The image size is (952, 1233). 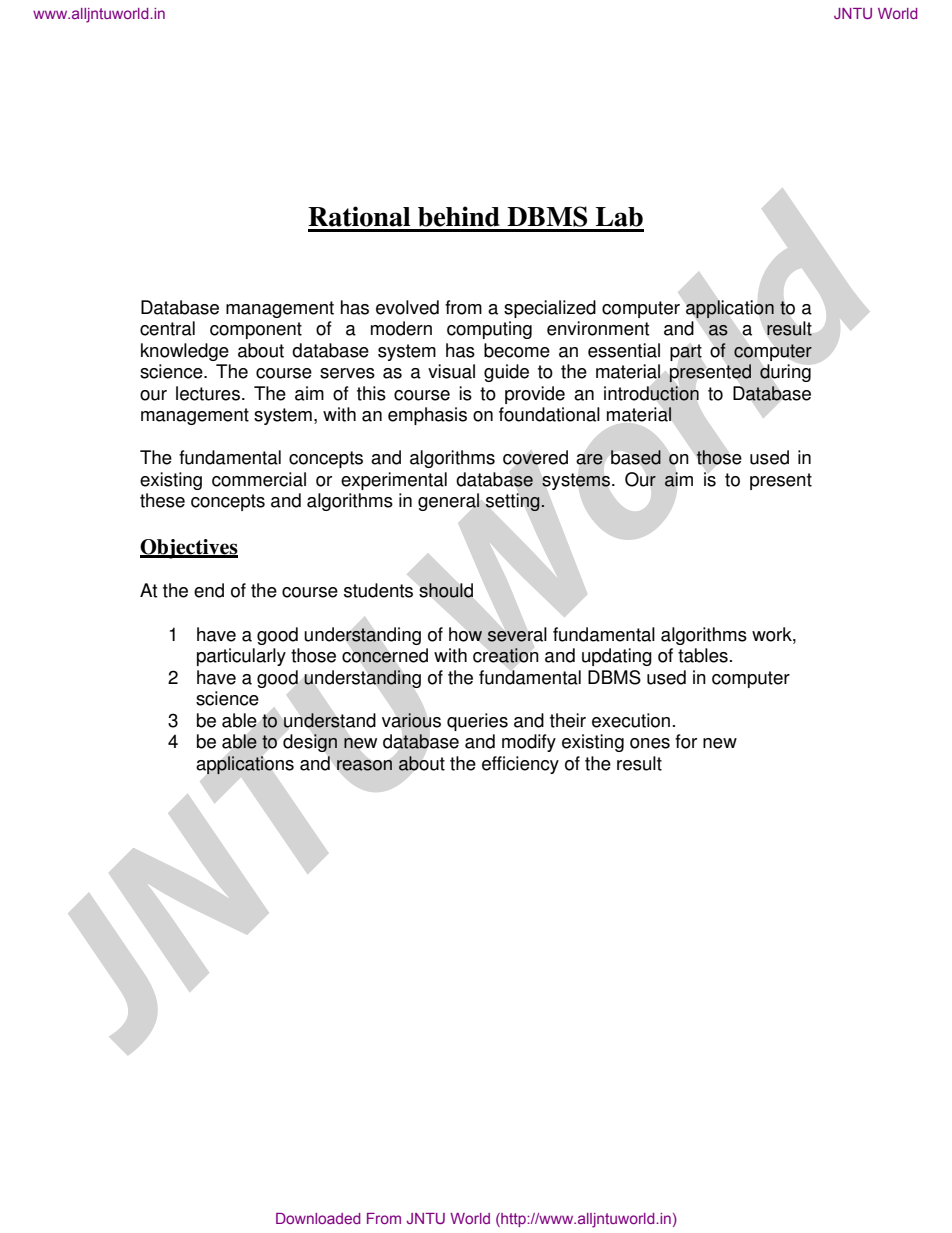 What do you see at coordinates (773, 634) in the screenshot?
I see `work` at bounding box center [773, 634].
